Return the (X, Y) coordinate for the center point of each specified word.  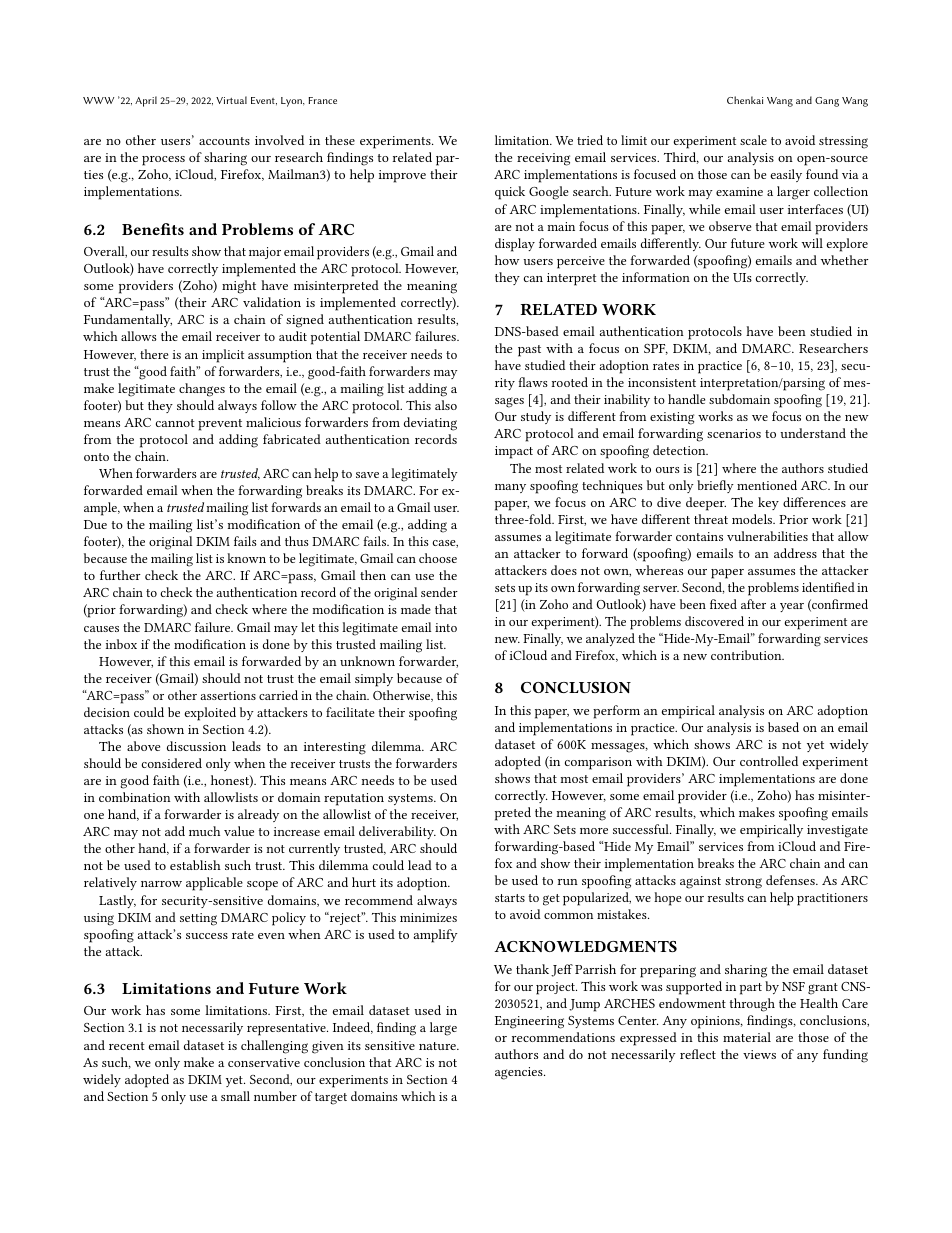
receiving (543, 159)
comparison (598, 763)
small (235, 1096)
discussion (196, 746)
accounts (224, 141)
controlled (769, 761)
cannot (175, 423)
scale (753, 140)
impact (514, 452)
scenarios (734, 433)
